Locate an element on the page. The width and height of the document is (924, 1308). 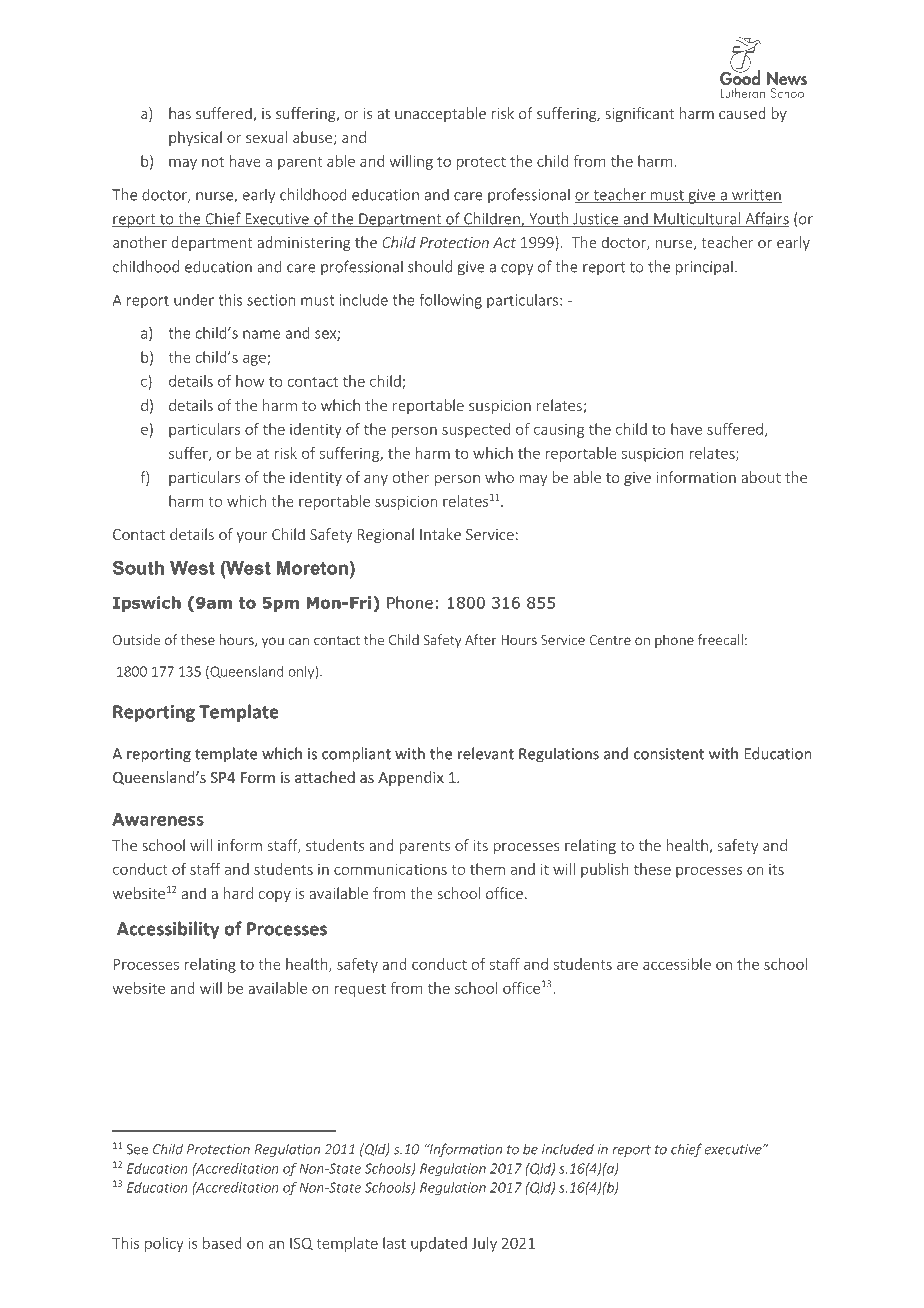
about is located at coordinates (761, 477).
